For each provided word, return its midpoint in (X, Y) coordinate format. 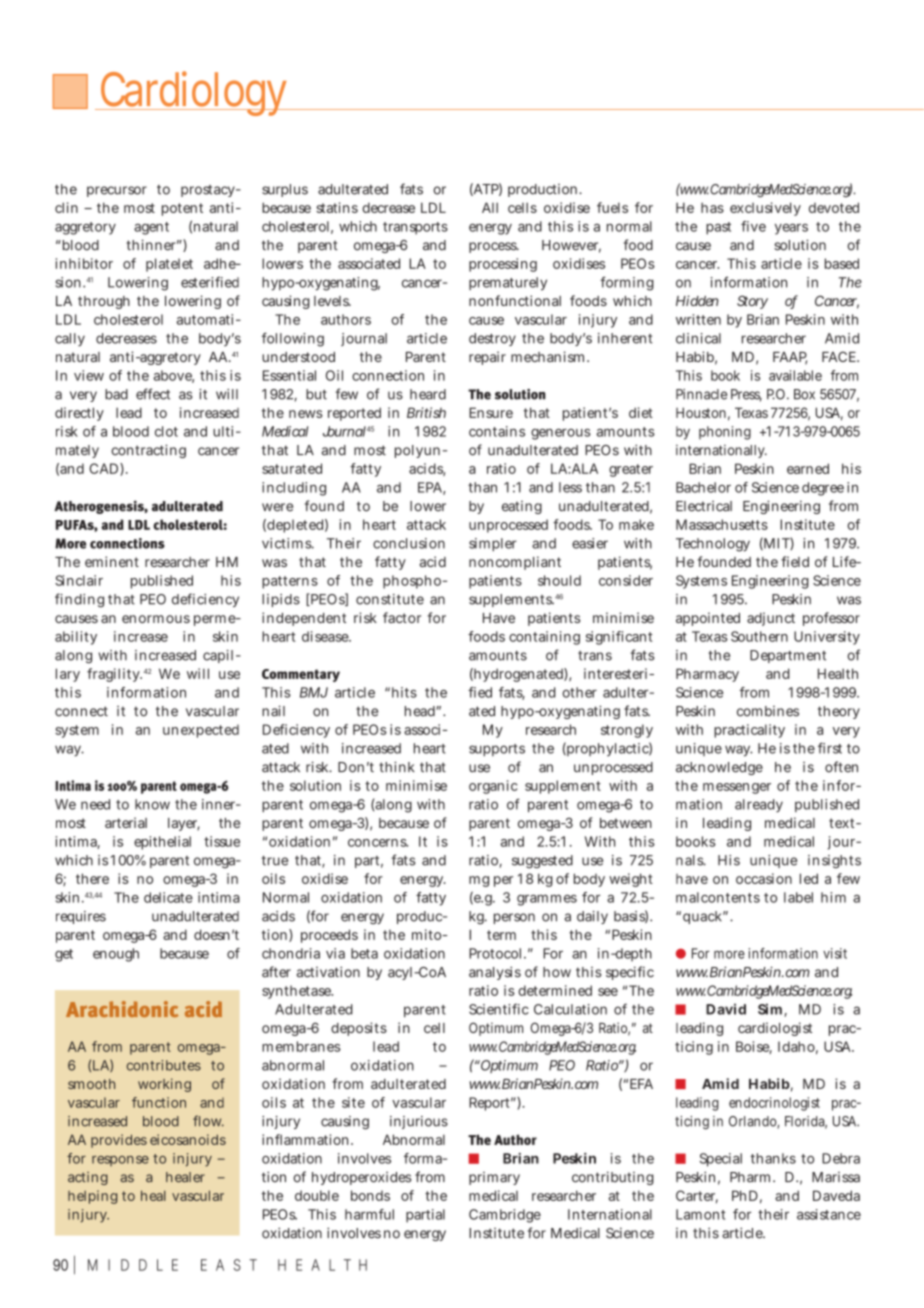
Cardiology (195, 93)
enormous (156, 619)
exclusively (765, 209)
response (120, 1161)
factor (402, 617)
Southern (759, 636)
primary (494, 1178)
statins (337, 207)
